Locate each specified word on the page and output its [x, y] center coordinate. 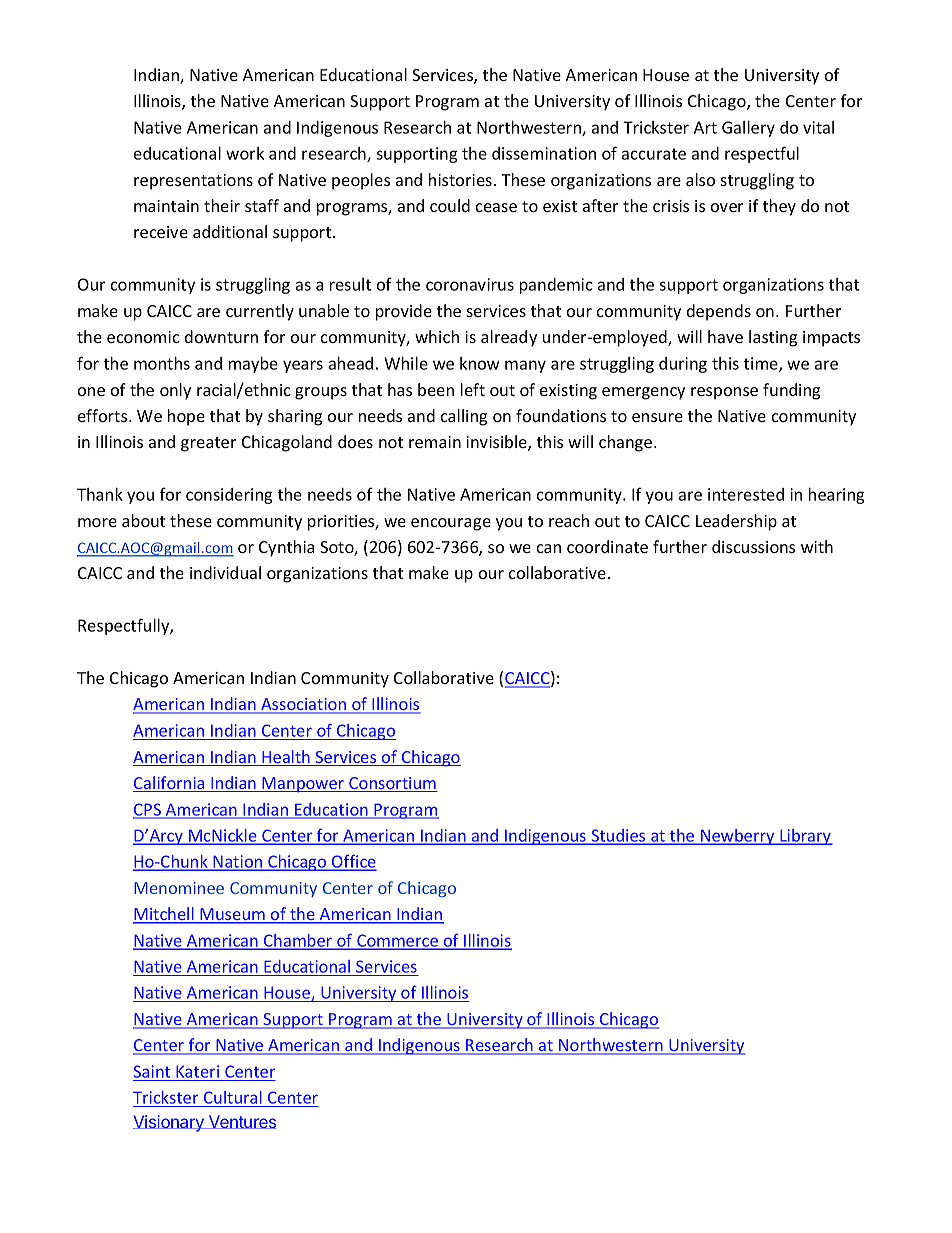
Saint [153, 1073]
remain [435, 442]
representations [193, 182]
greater [208, 444]
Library [805, 837]
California [170, 784]
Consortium [392, 784]
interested [746, 494]
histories [460, 179]
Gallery [748, 129]
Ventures [241, 1122]
